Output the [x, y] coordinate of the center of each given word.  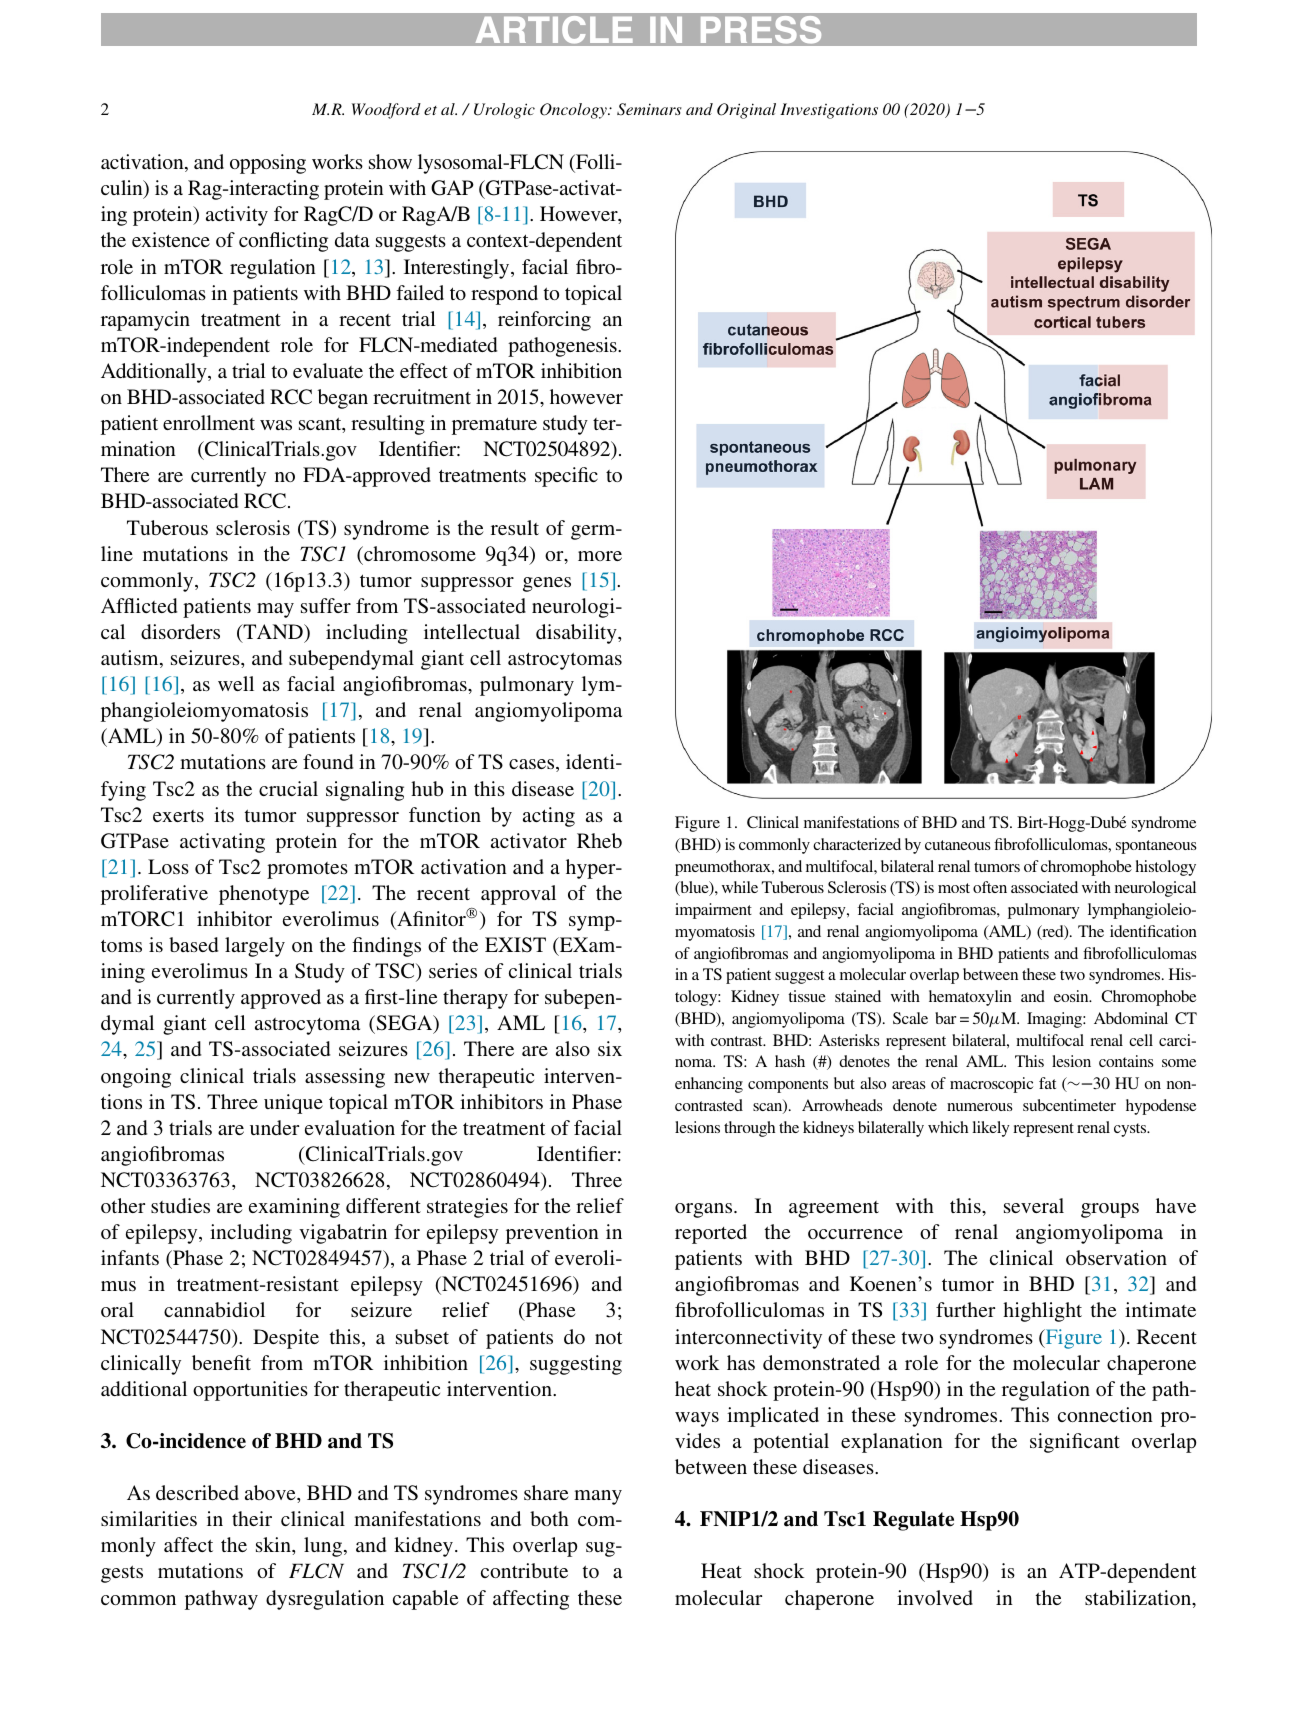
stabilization [1139, 1599]
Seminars [649, 109]
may [275, 610]
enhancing [709, 1085]
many [598, 1497]
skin [274, 1544]
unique [293, 1104]
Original [746, 111]
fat [1047, 1083]
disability [577, 634]
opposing [268, 164]
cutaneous [957, 845]
